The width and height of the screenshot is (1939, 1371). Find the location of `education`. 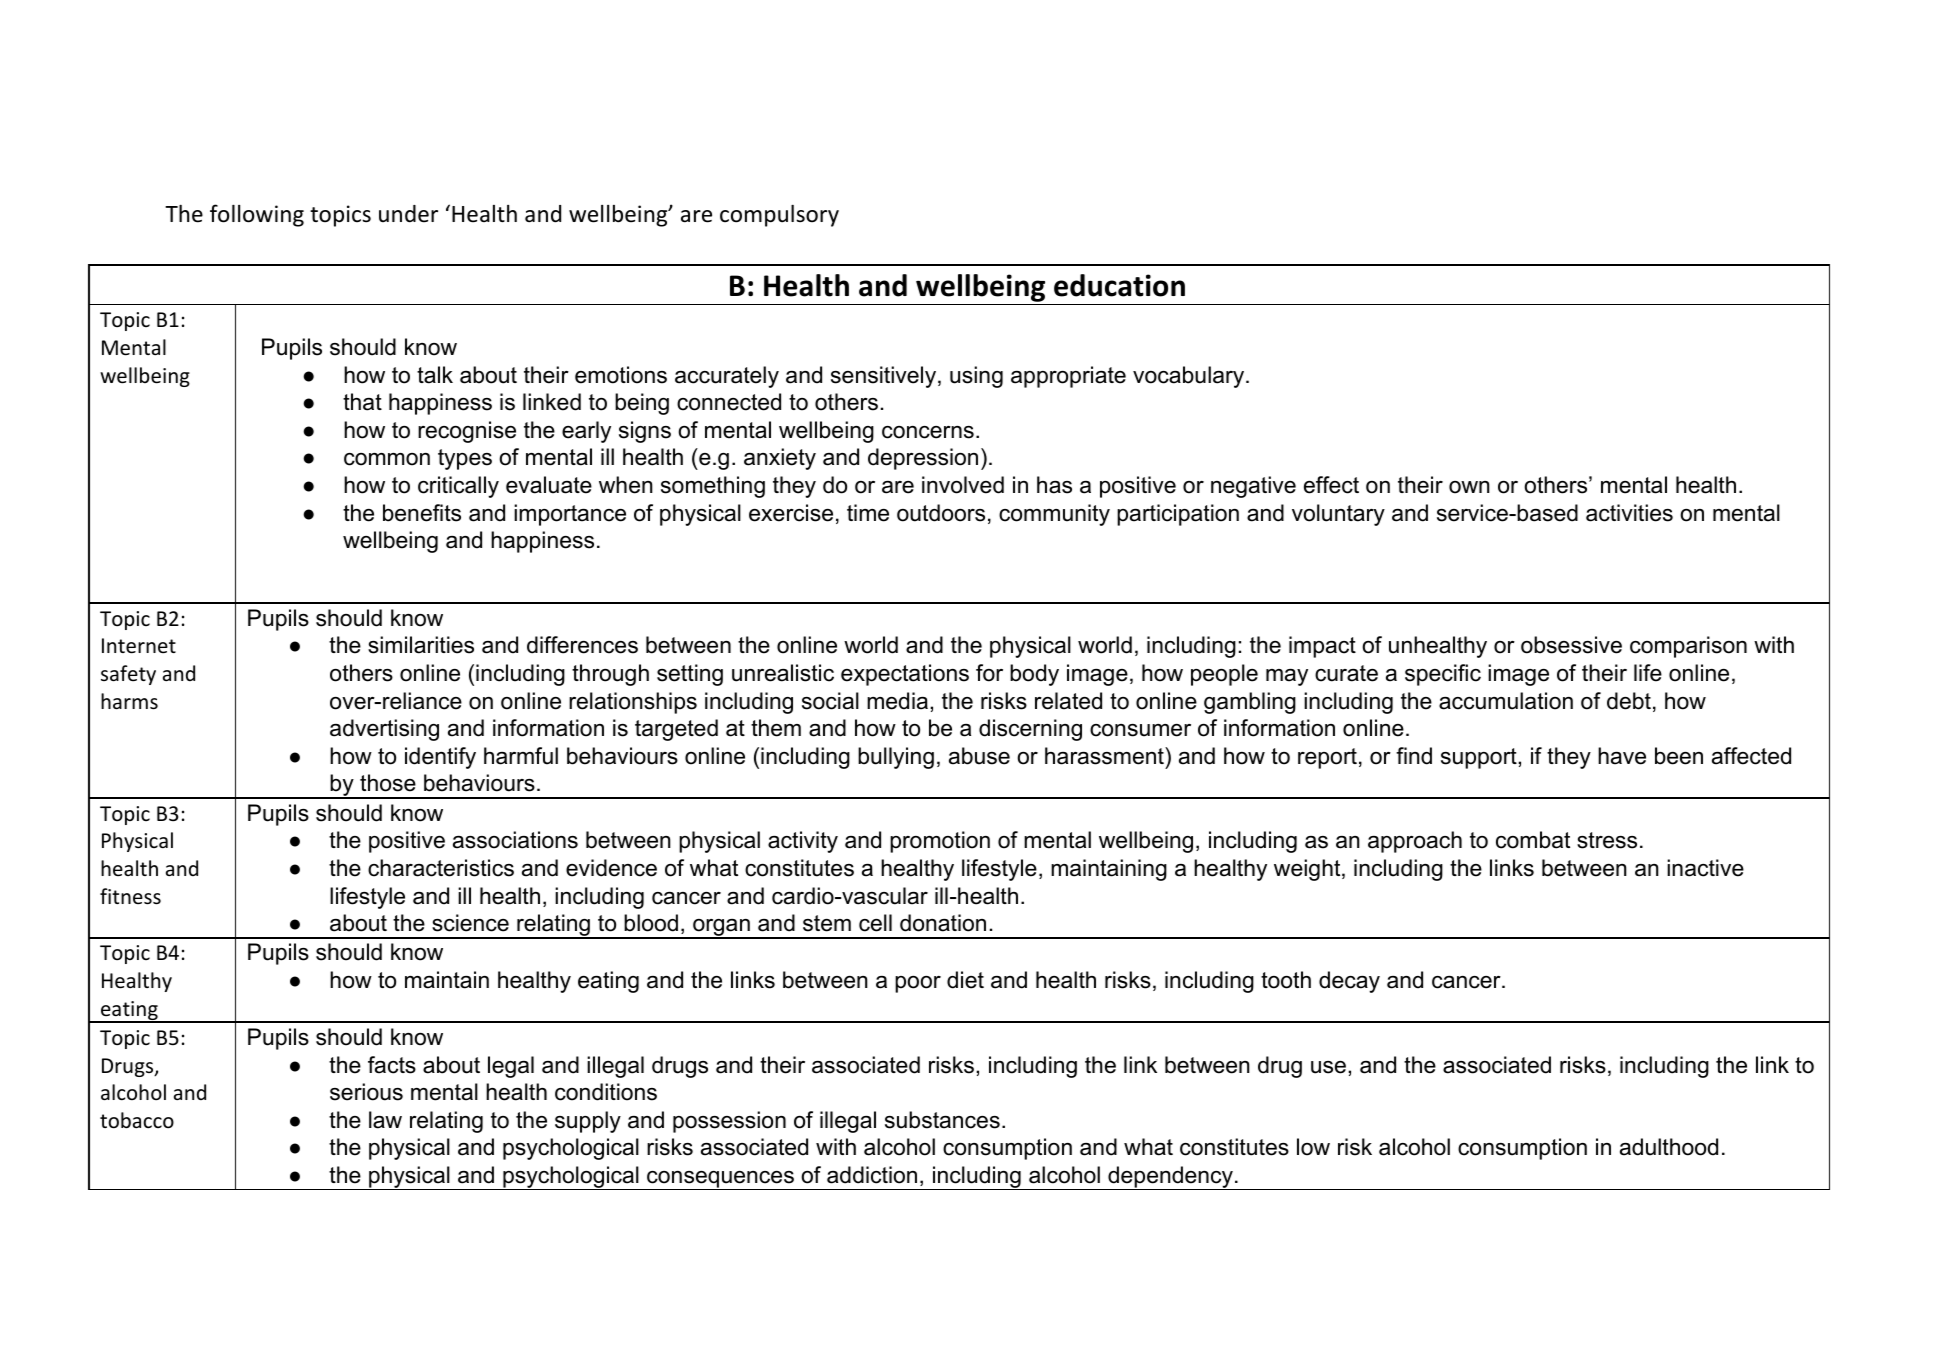

education is located at coordinates (1119, 285).
